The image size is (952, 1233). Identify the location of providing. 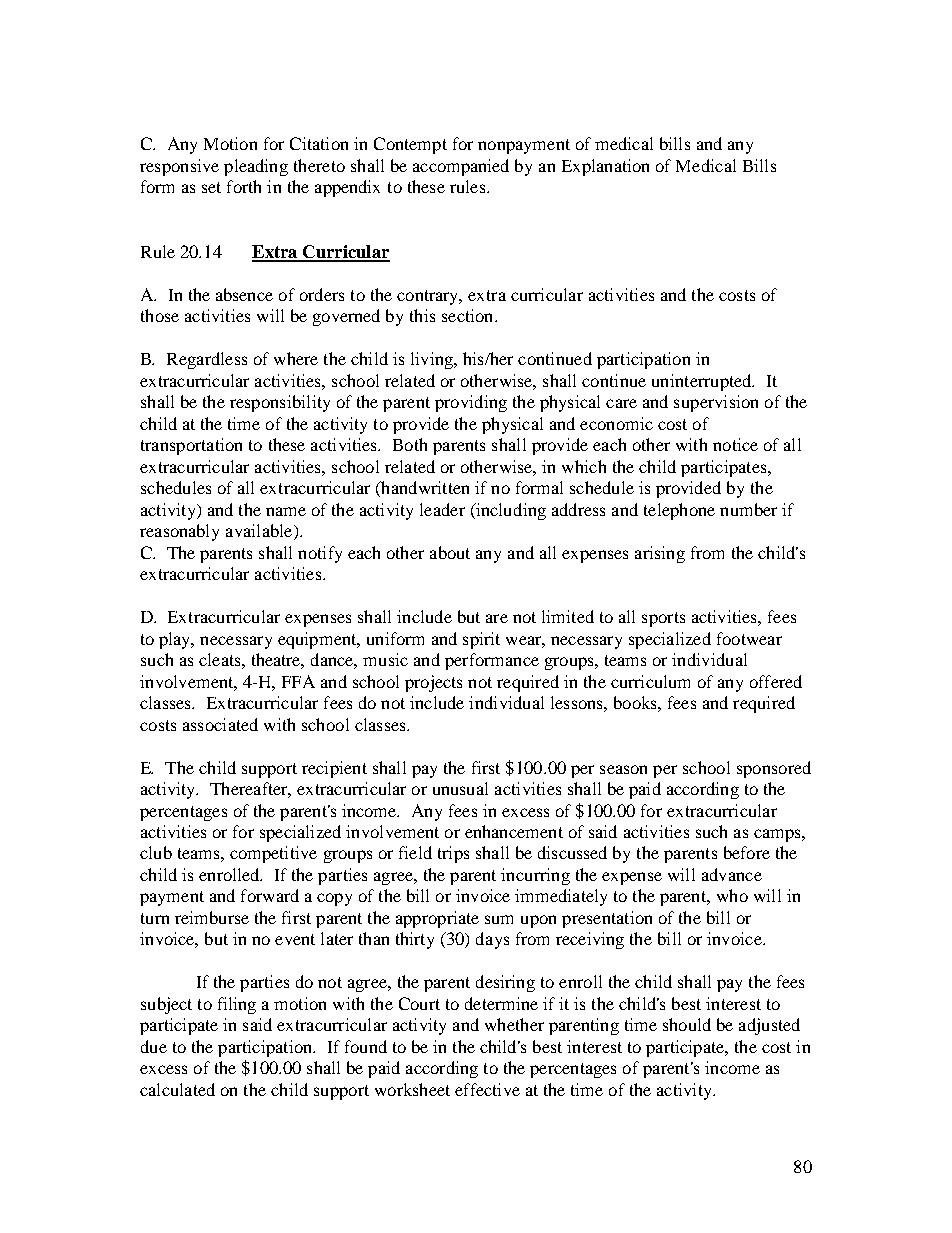
(471, 403).
